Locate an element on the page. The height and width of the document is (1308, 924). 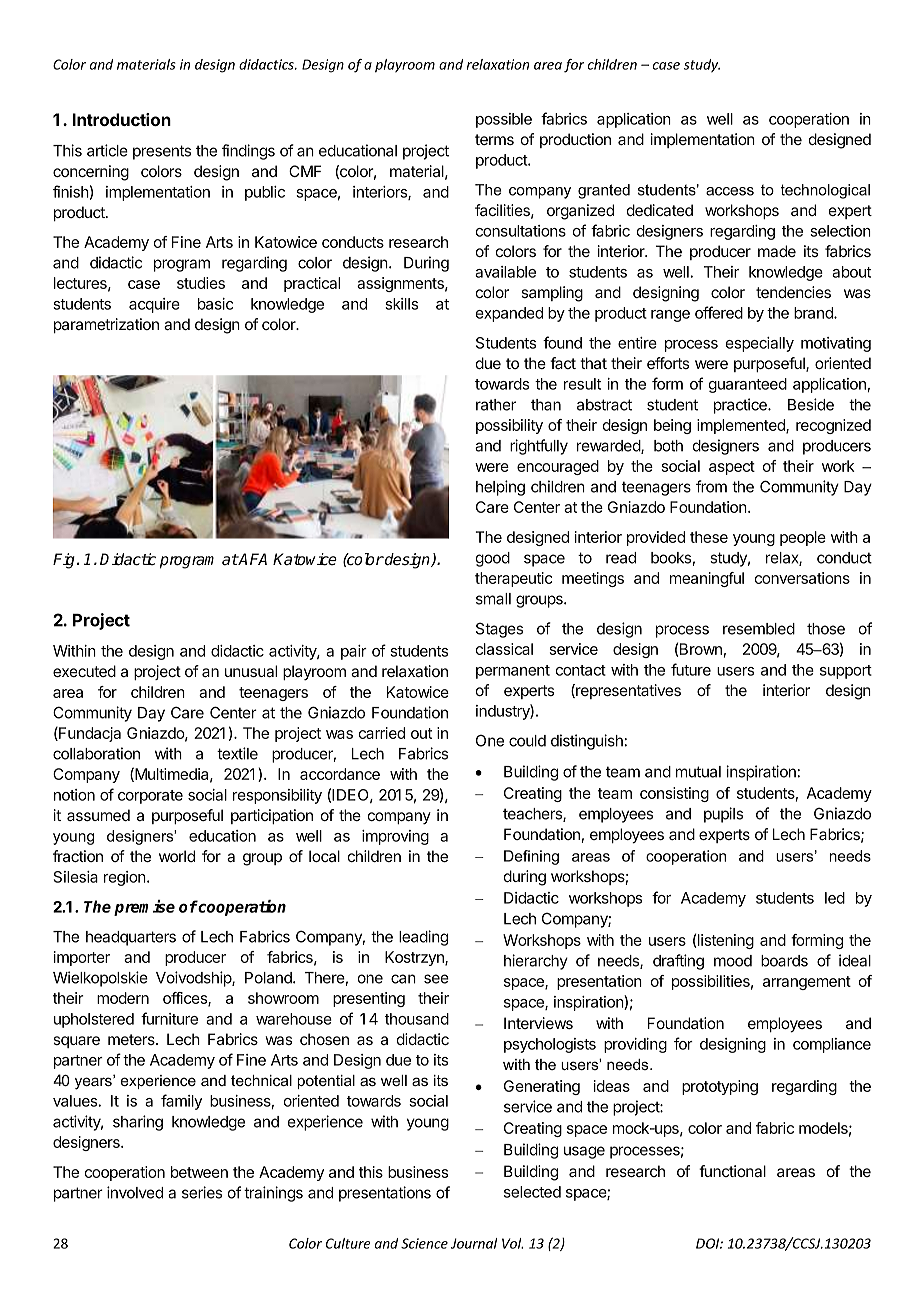
involved is located at coordinates (135, 1192).
